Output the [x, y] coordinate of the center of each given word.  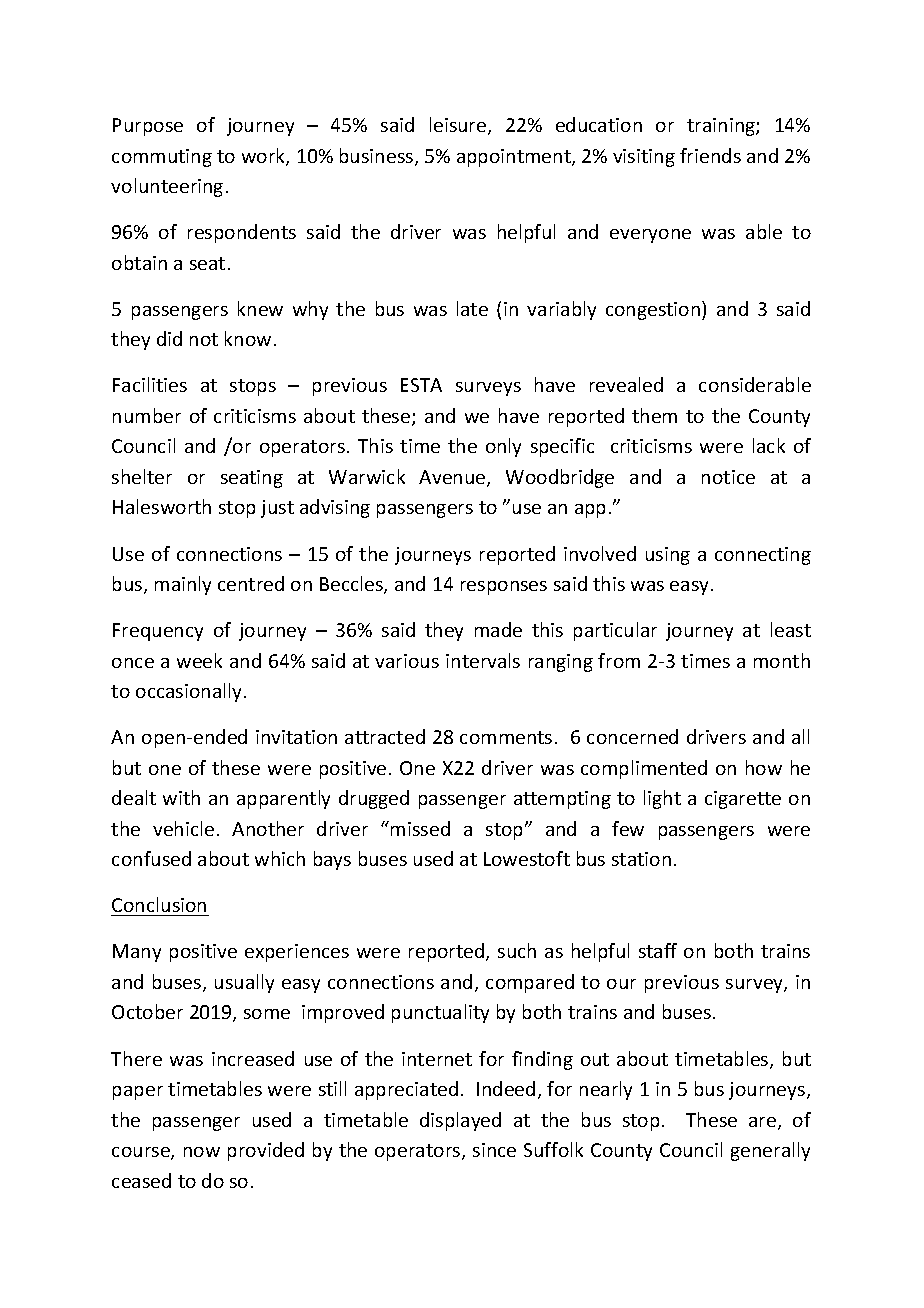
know [248, 338]
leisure [459, 126]
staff [658, 950]
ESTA [421, 385]
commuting [162, 158]
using [668, 556]
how [764, 767]
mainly [183, 585]
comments [506, 737]
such [517, 950]
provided [266, 1151]
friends [710, 155]
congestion [654, 310]
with [181, 797]
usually [244, 983]
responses [504, 588]
